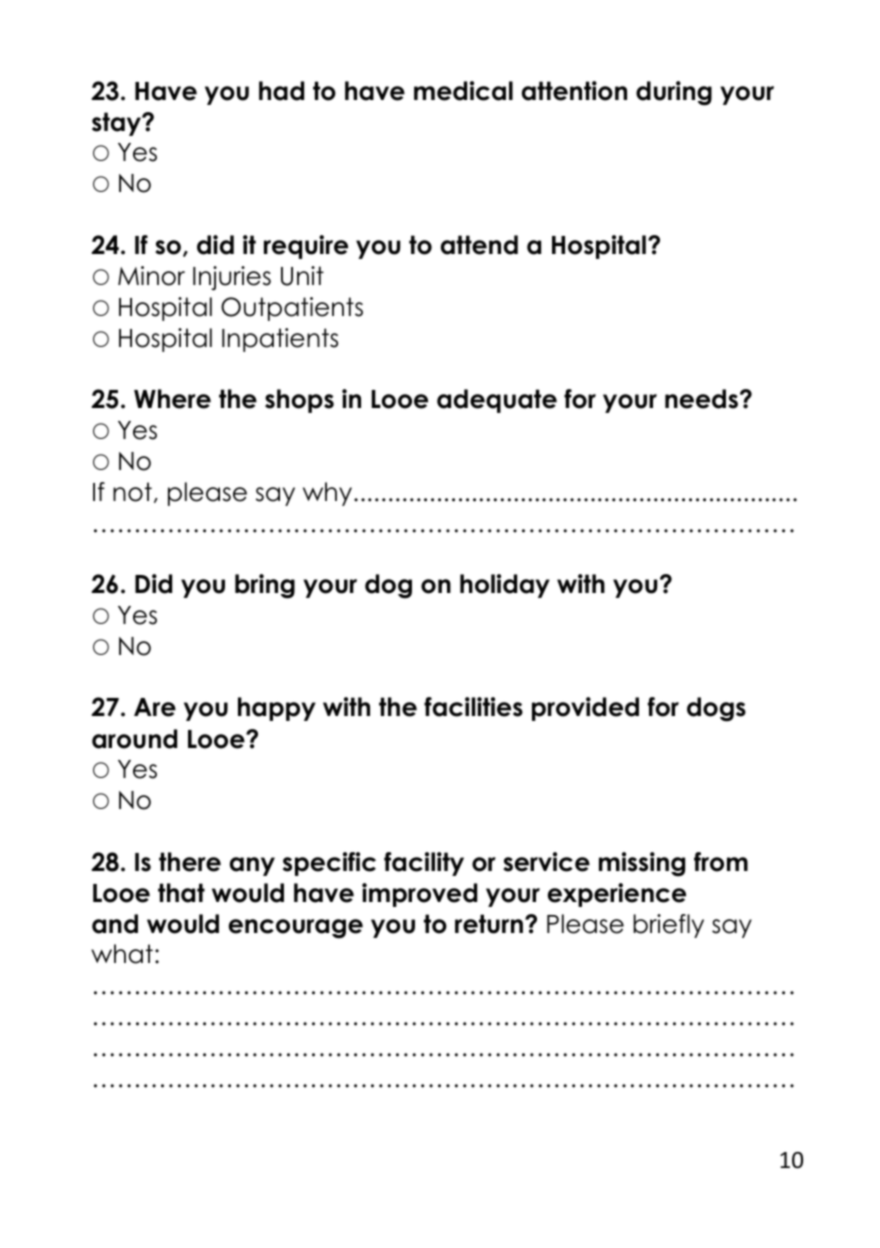 Image resolution: width=880 pixels, height=1248 pixels. Describe the element at coordinates (327, 494) in the image. I see `why` at that location.
